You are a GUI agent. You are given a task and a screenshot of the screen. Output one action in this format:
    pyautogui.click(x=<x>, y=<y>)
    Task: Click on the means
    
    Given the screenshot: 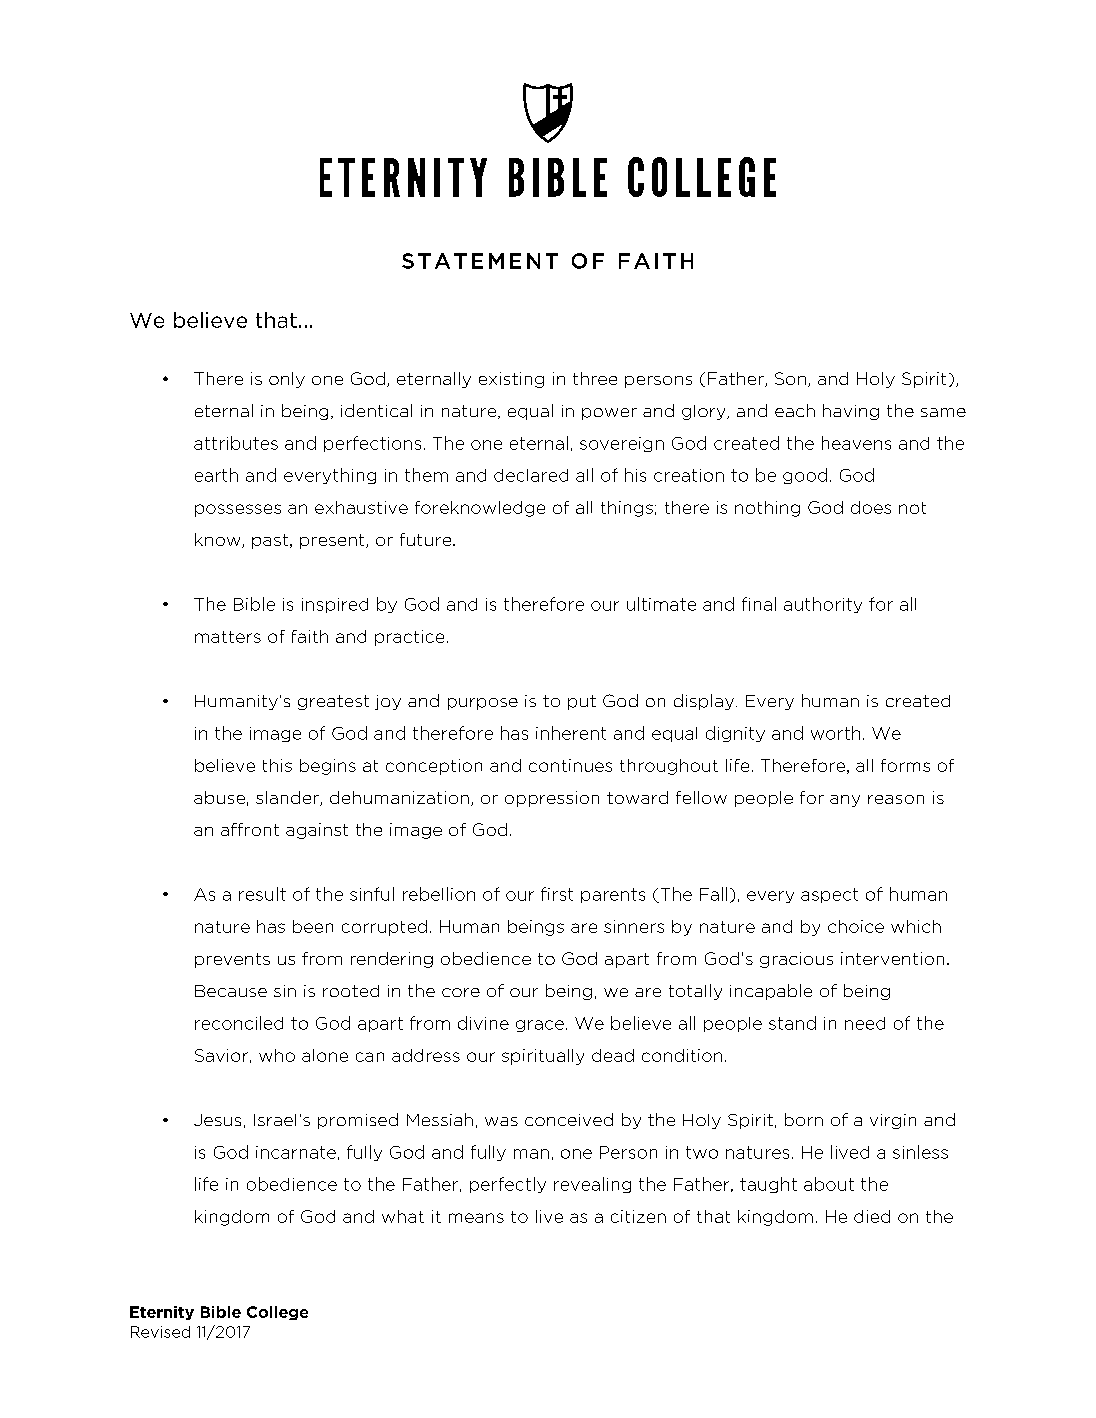 What is the action you would take?
    pyautogui.click(x=476, y=1218)
